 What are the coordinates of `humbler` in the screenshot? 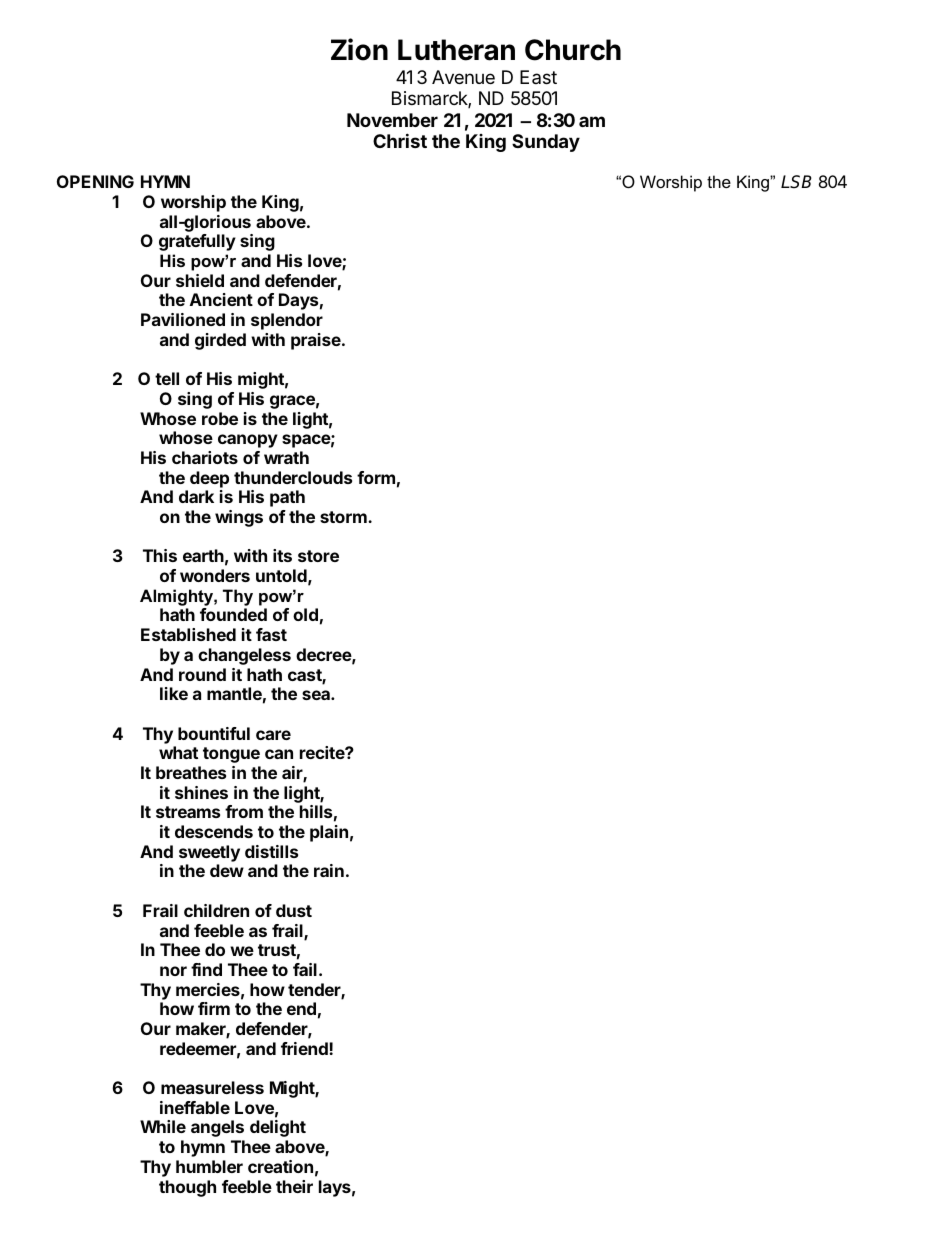 It's located at (209, 1166).
